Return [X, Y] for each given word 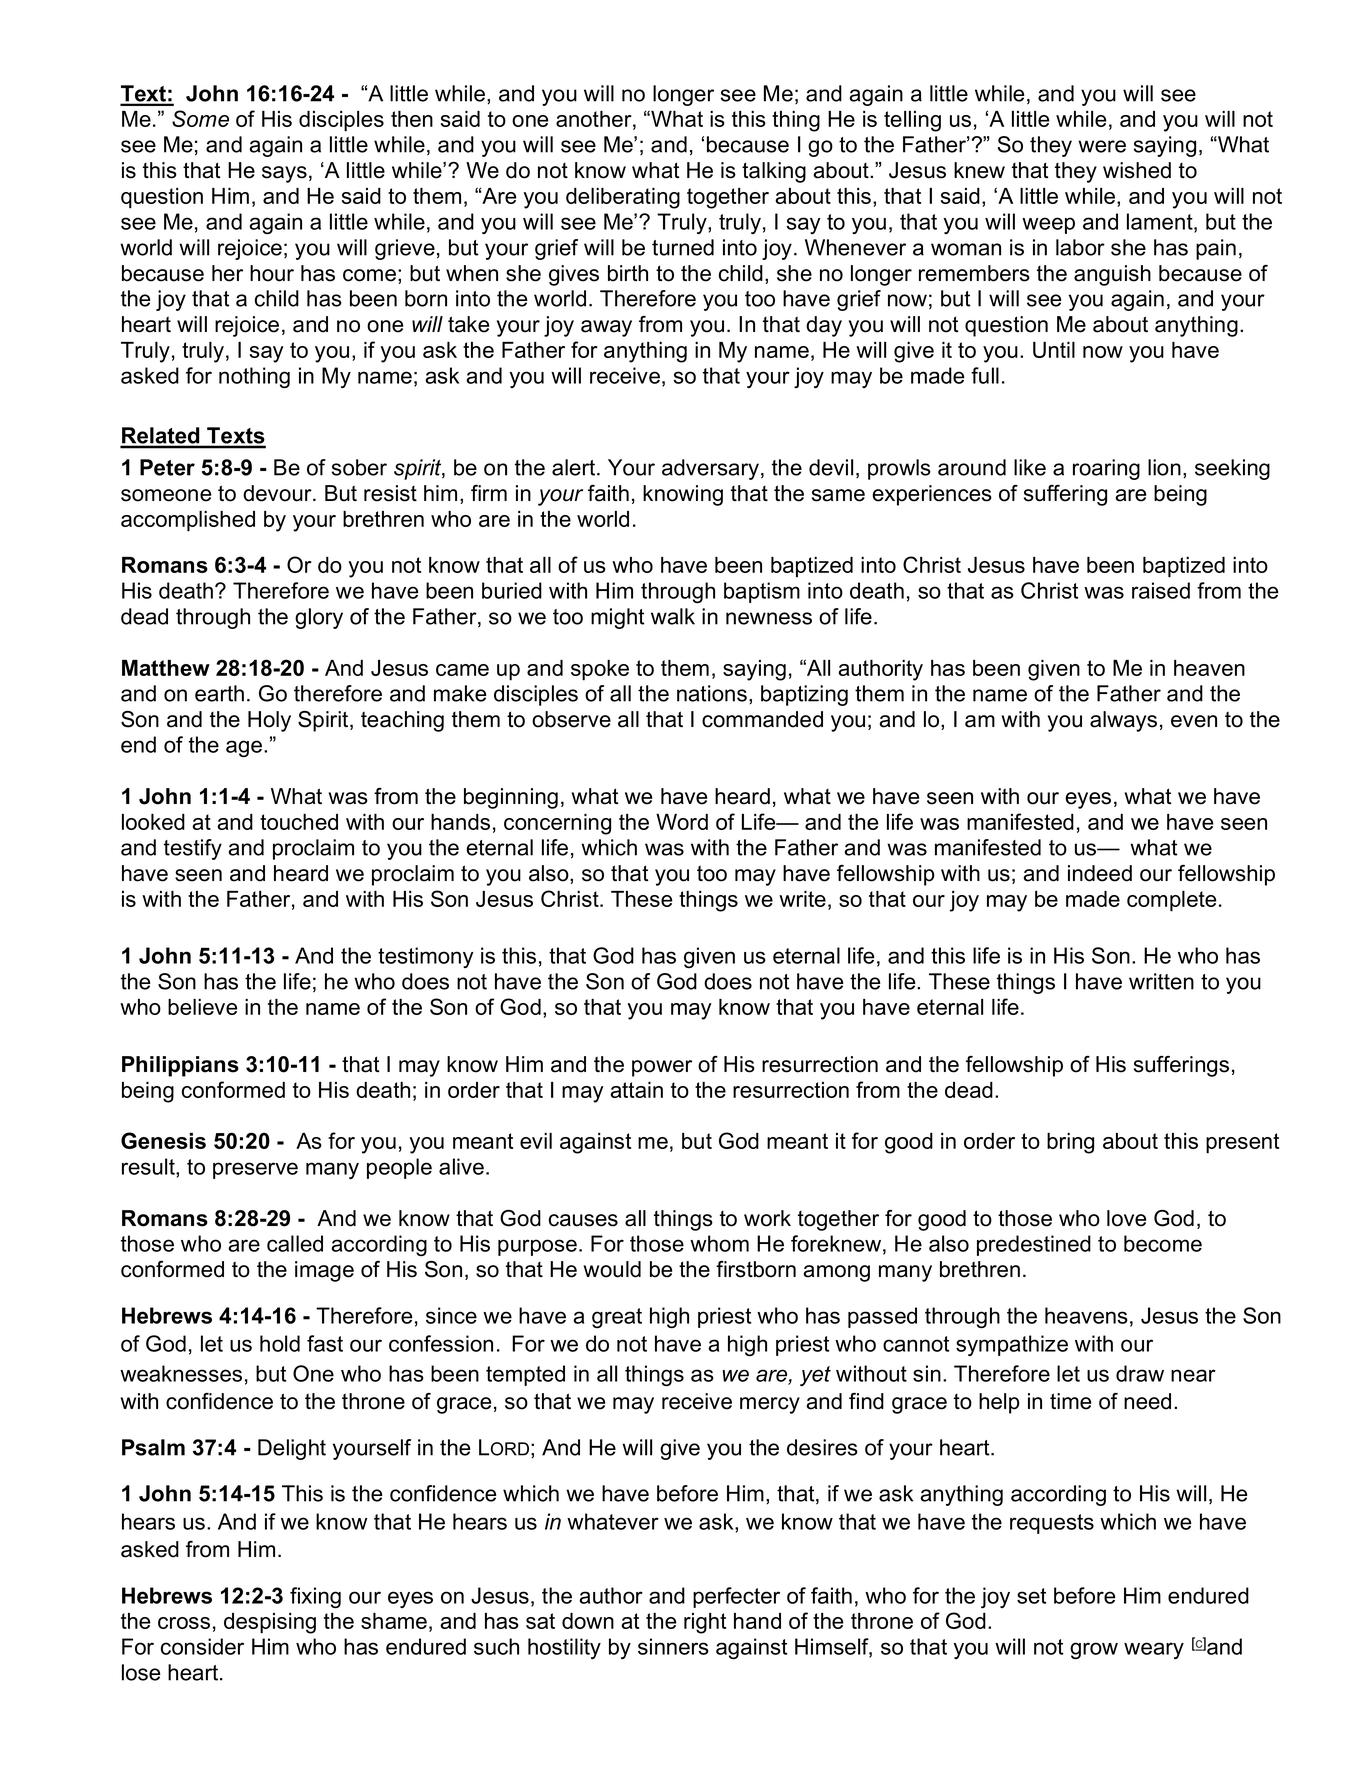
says [284, 174]
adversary [710, 469]
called [295, 1243]
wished [1137, 170]
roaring [1106, 469]
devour [278, 493]
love [1126, 1218]
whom [719, 1243]
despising [270, 1623]
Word [682, 822]
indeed [1100, 873]
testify [193, 849]
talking [774, 172]
